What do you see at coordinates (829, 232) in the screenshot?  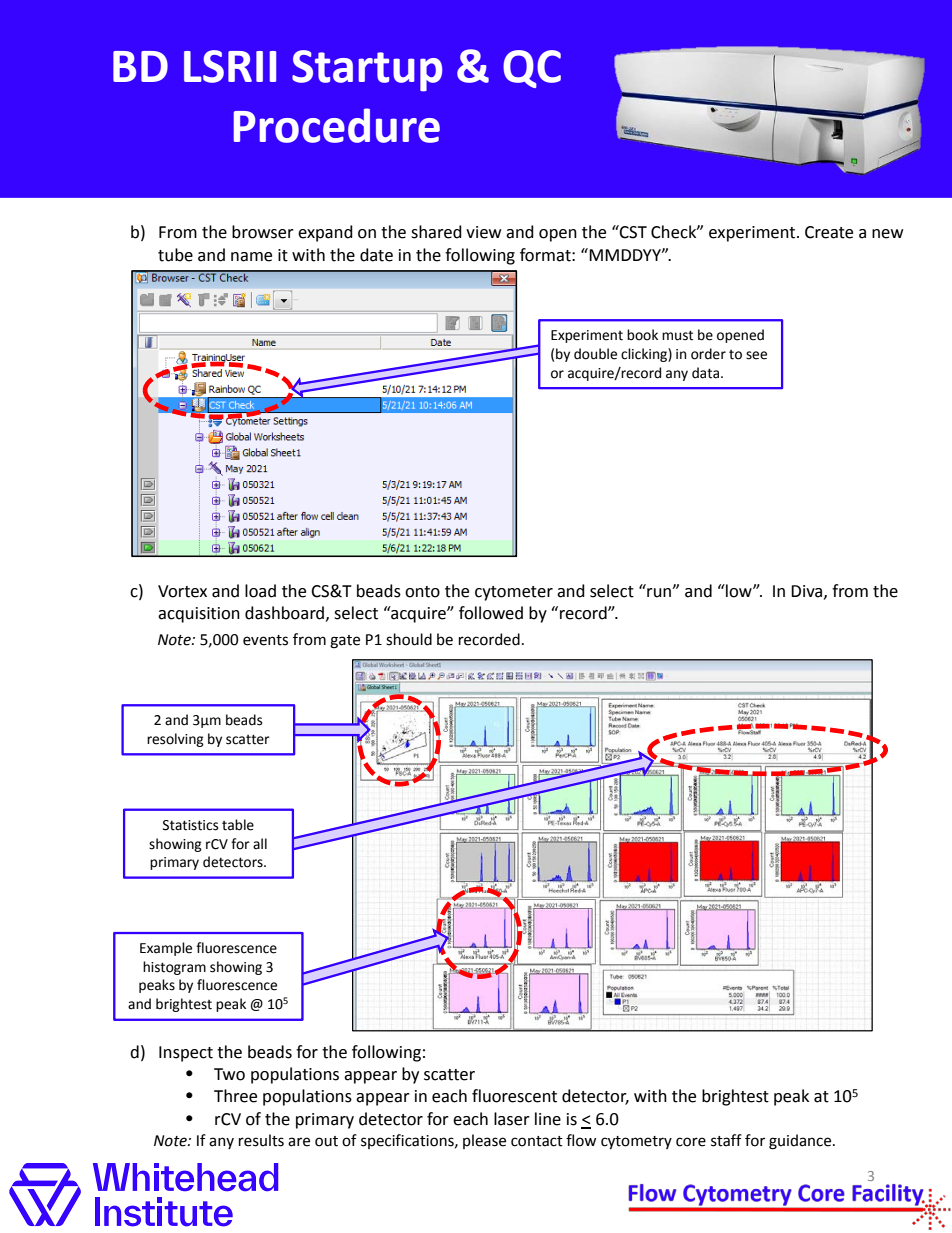 I see `Create` at bounding box center [829, 232].
